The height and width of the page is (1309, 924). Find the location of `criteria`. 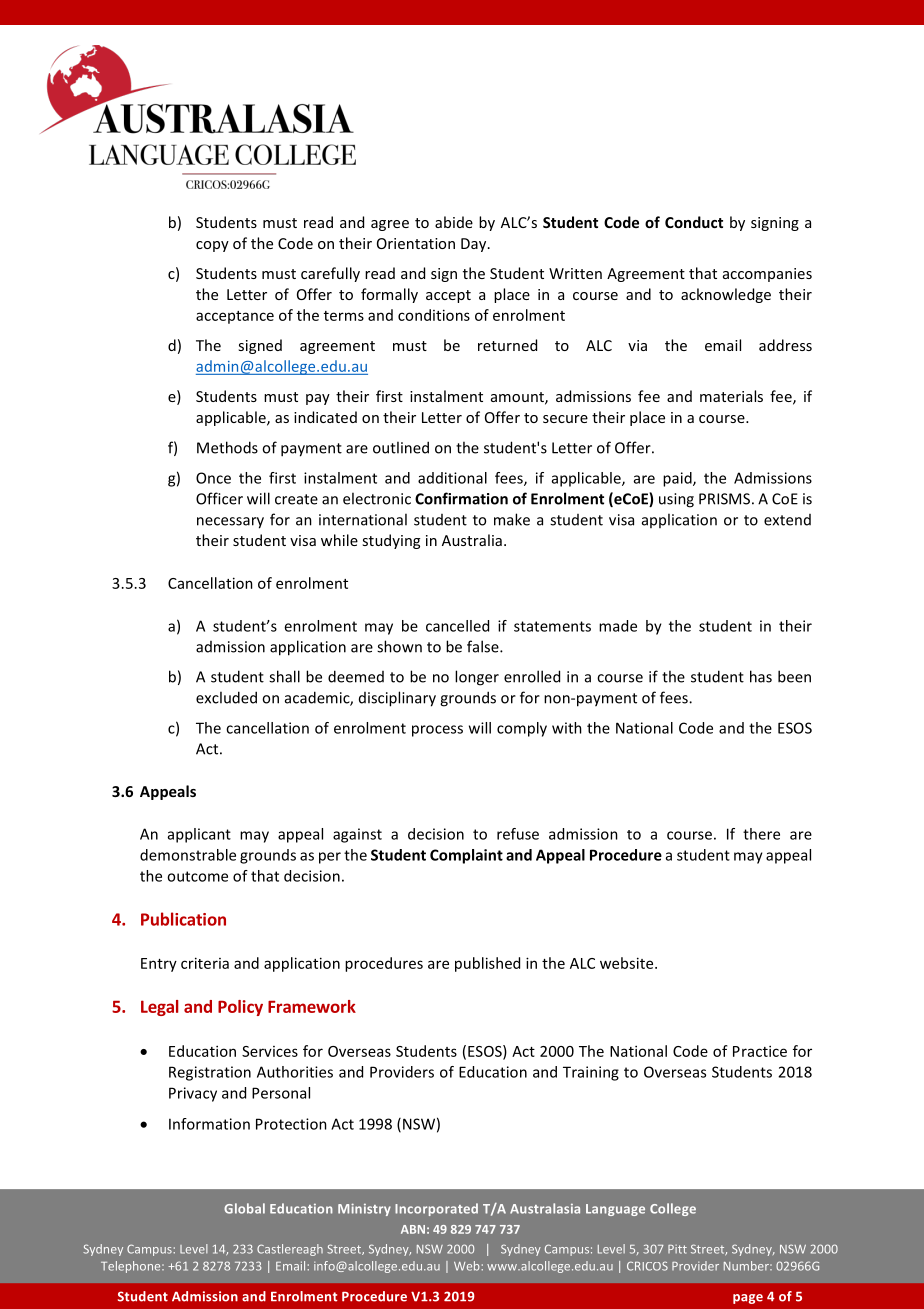

criteria is located at coordinates (205, 963).
